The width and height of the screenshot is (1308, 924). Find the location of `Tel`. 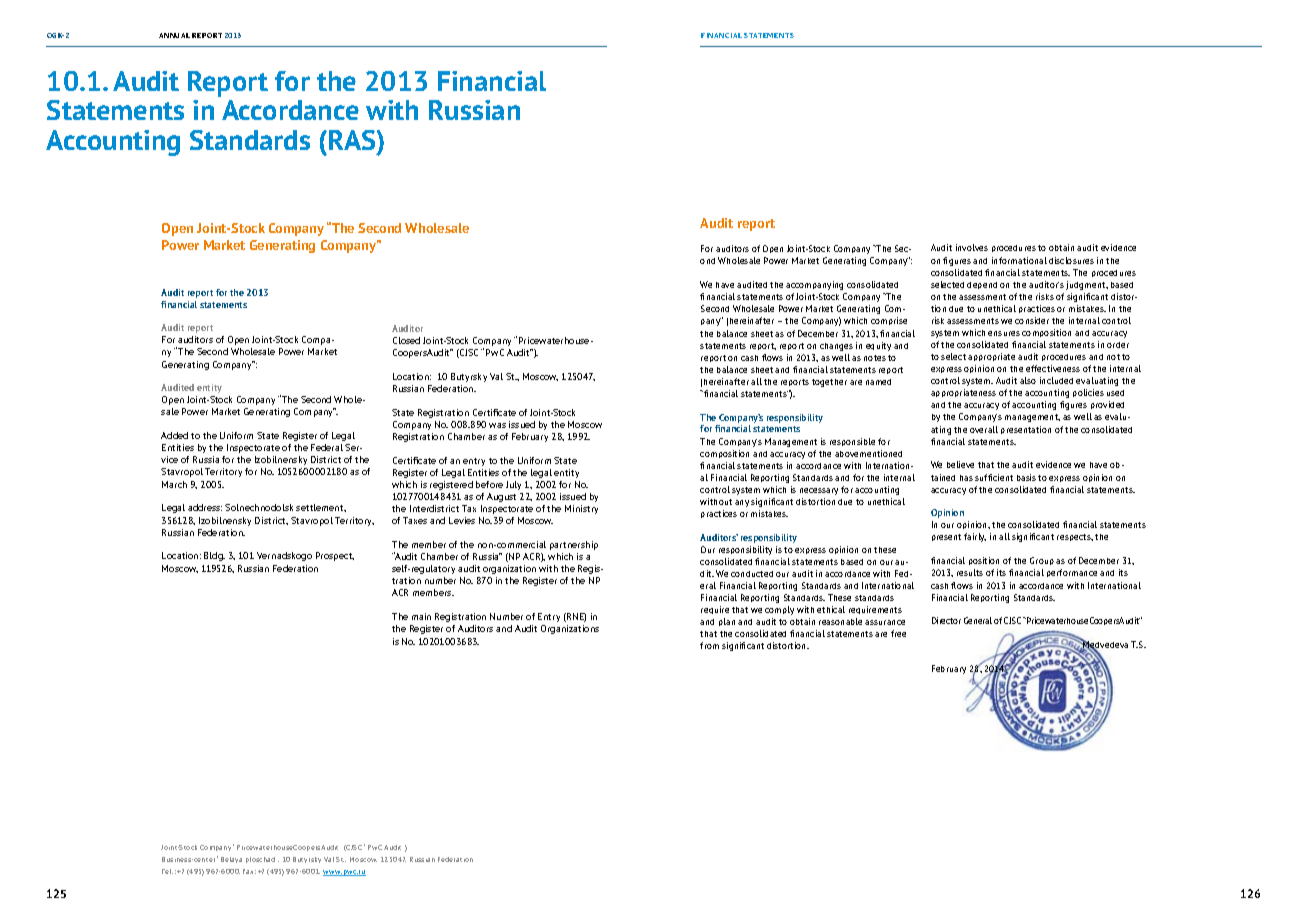

Tel is located at coordinates (167, 871).
